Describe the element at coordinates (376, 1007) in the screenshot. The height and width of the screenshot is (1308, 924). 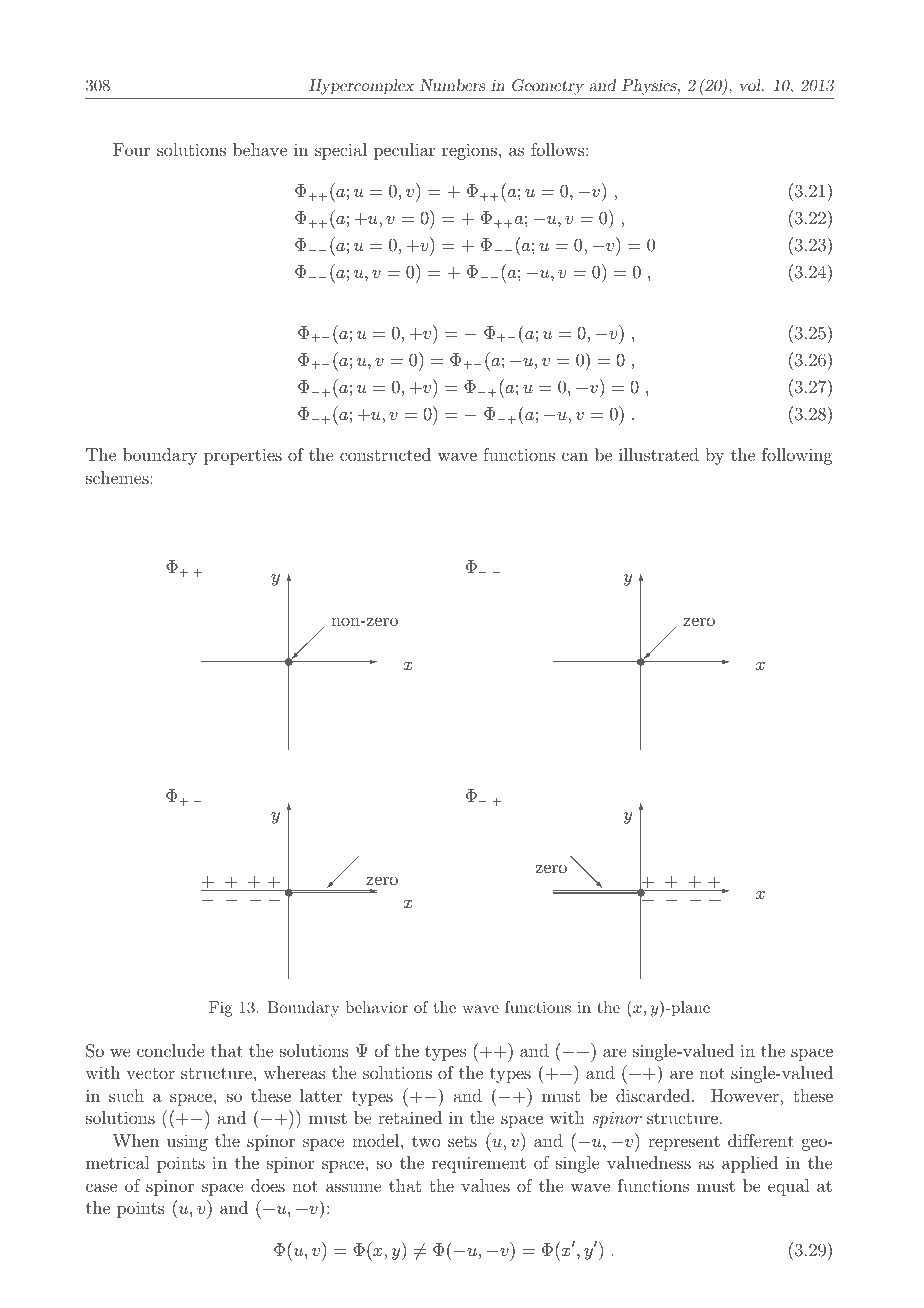
I see `behavior` at that location.
